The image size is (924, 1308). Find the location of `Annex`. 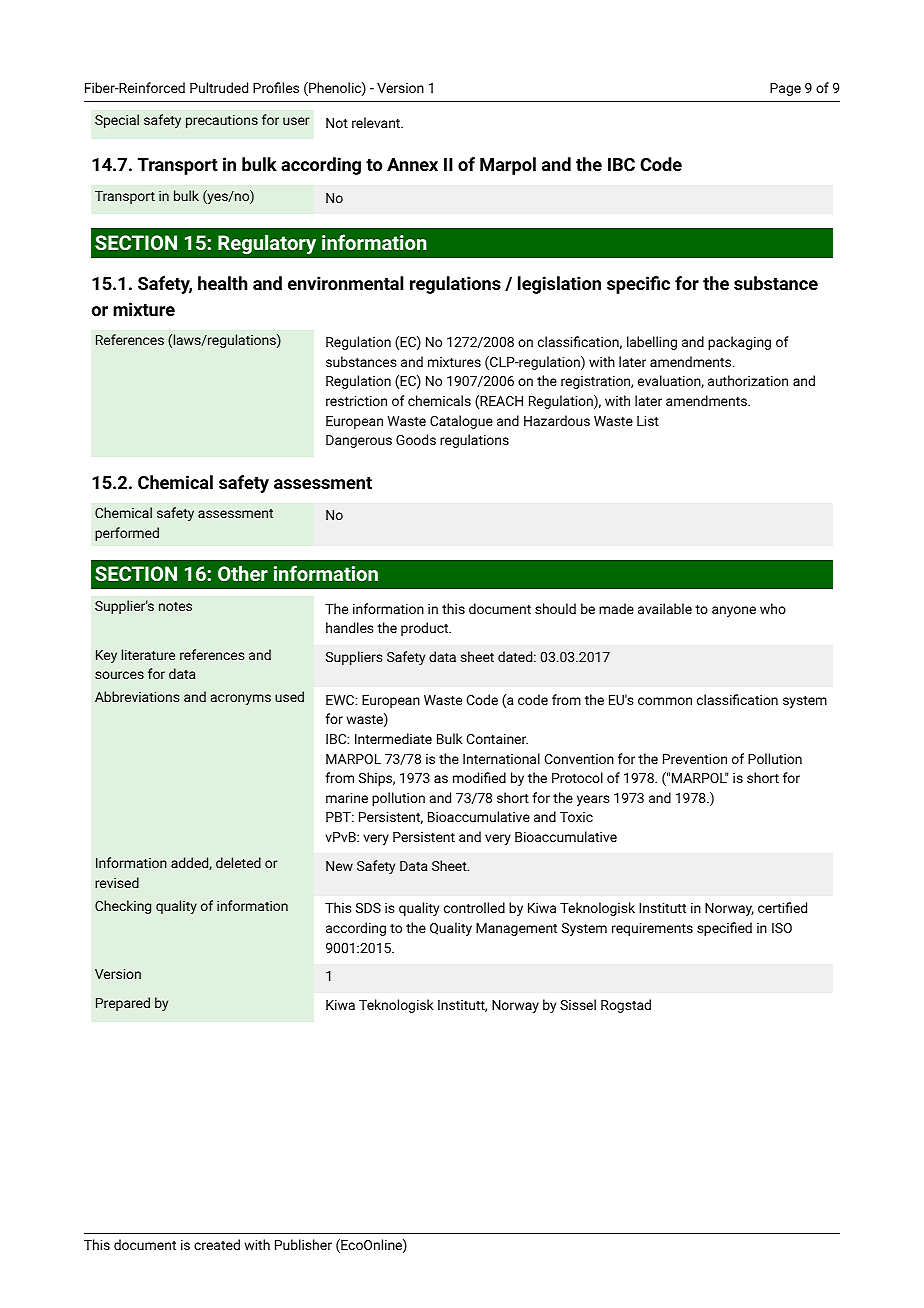

Annex is located at coordinates (412, 164).
